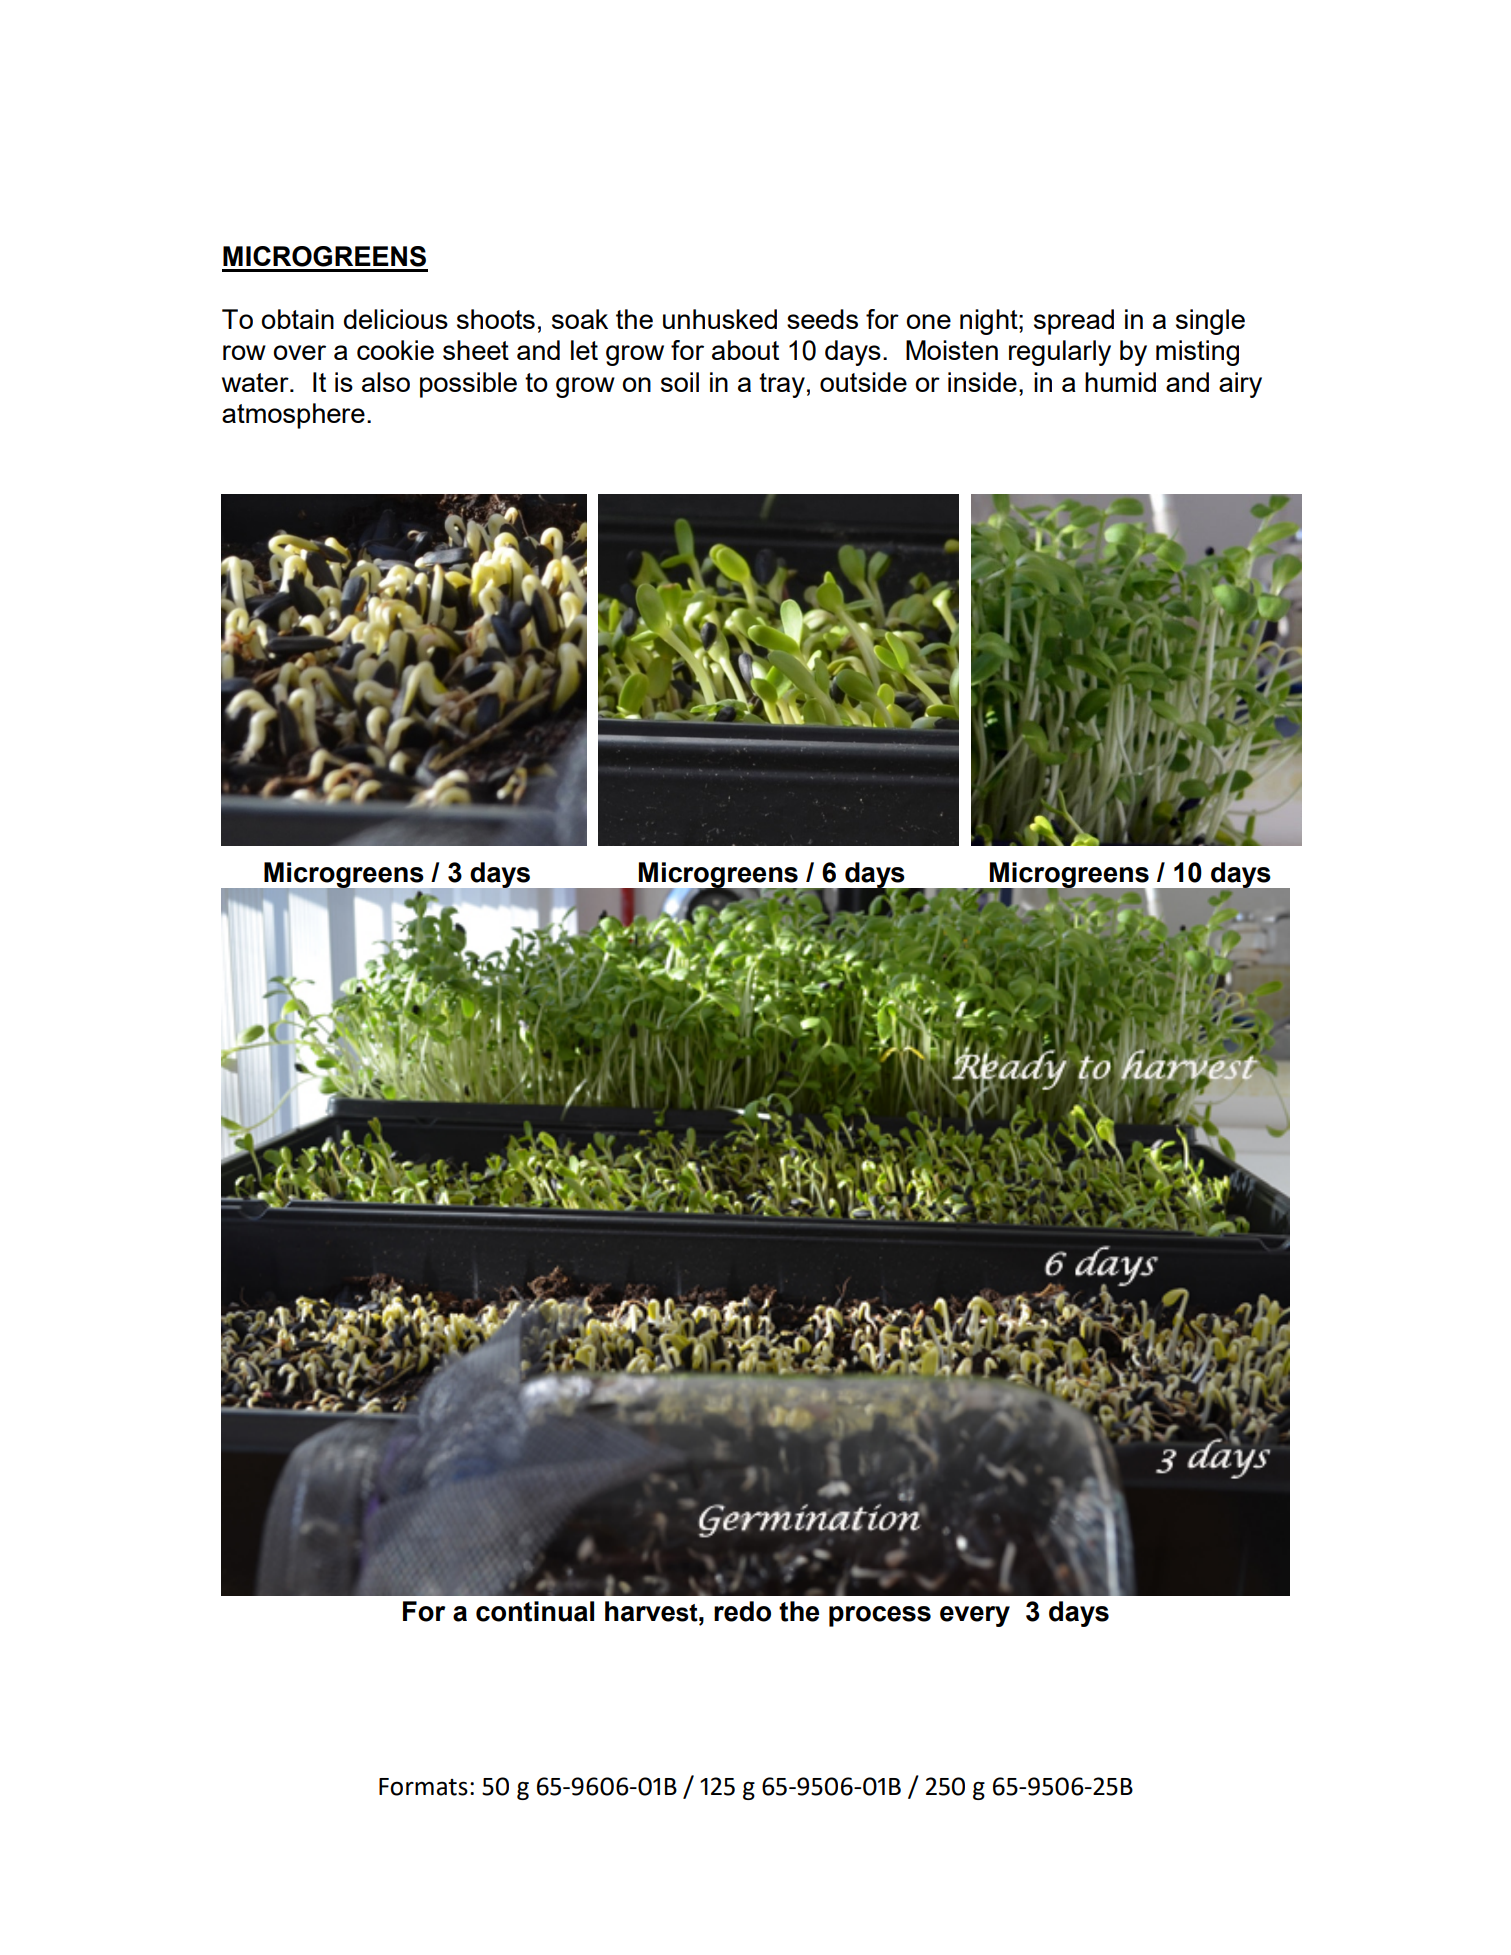 Image resolution: width=1511 pixels, height=1955 pixels. What do you see at coordinates (745, 350) in the document?
I see `about` at bounding box center [745, 350].
